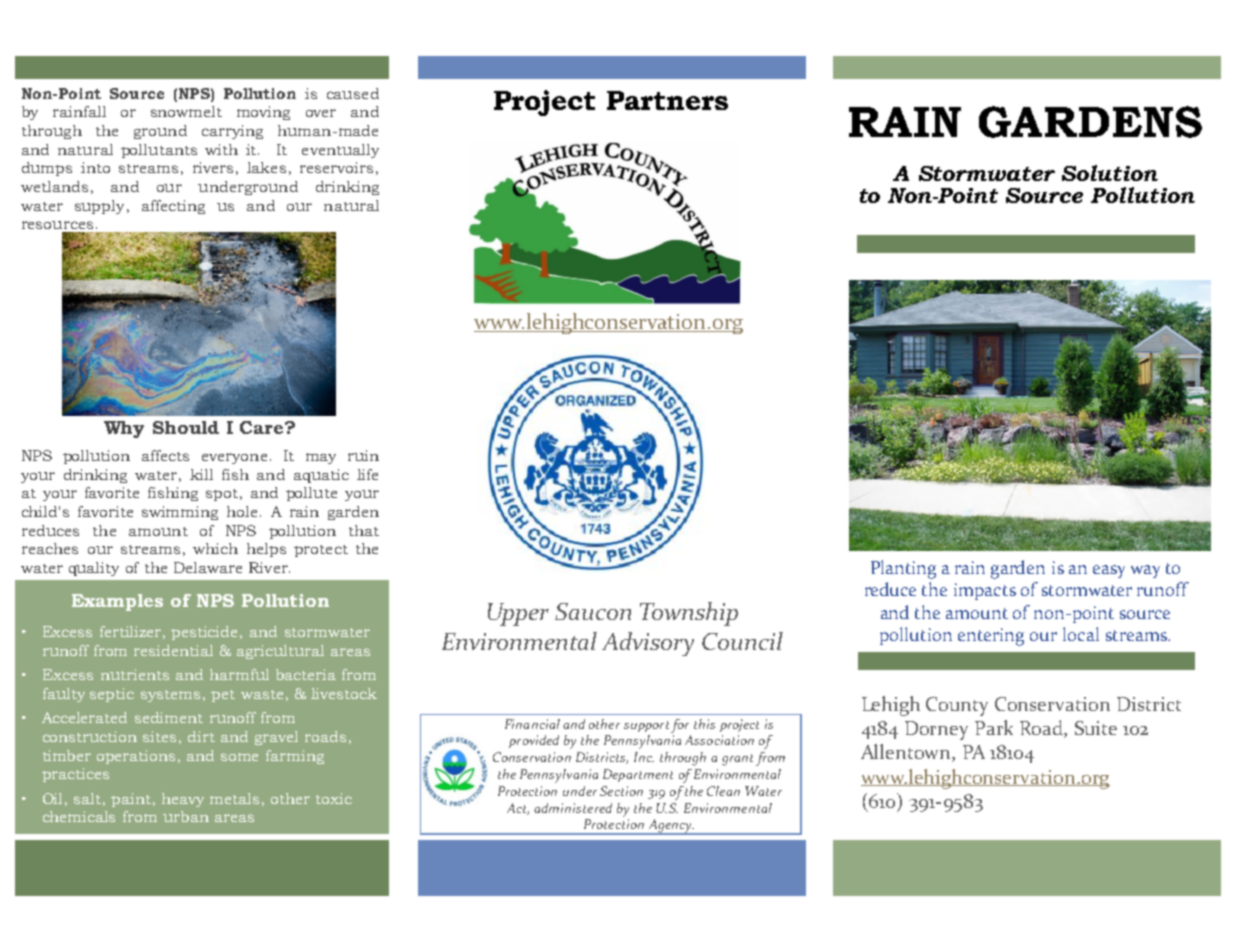  I want to click on ruin, so click(363, 455).
